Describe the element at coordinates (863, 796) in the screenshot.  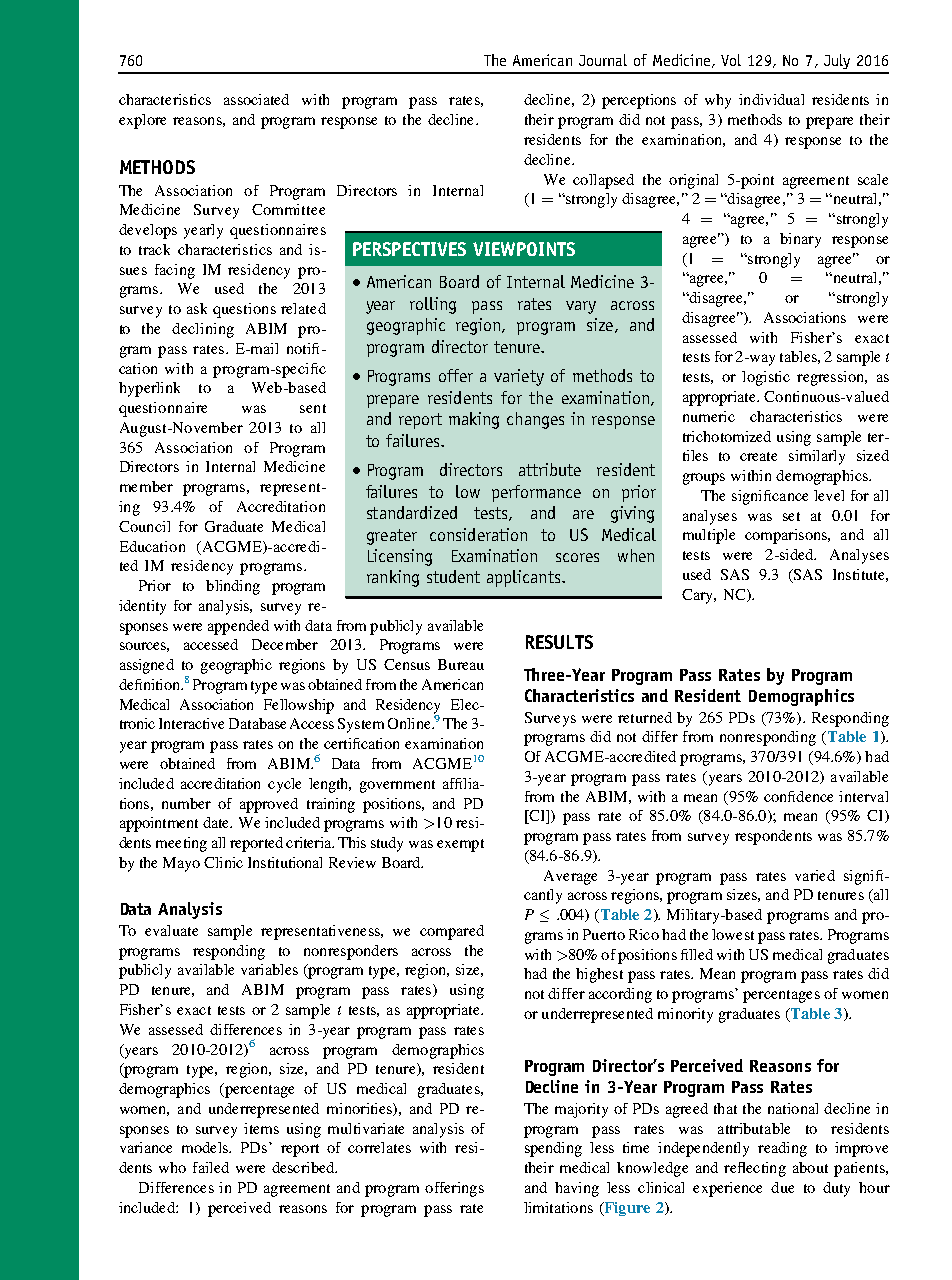
I see `interval` at that location.
